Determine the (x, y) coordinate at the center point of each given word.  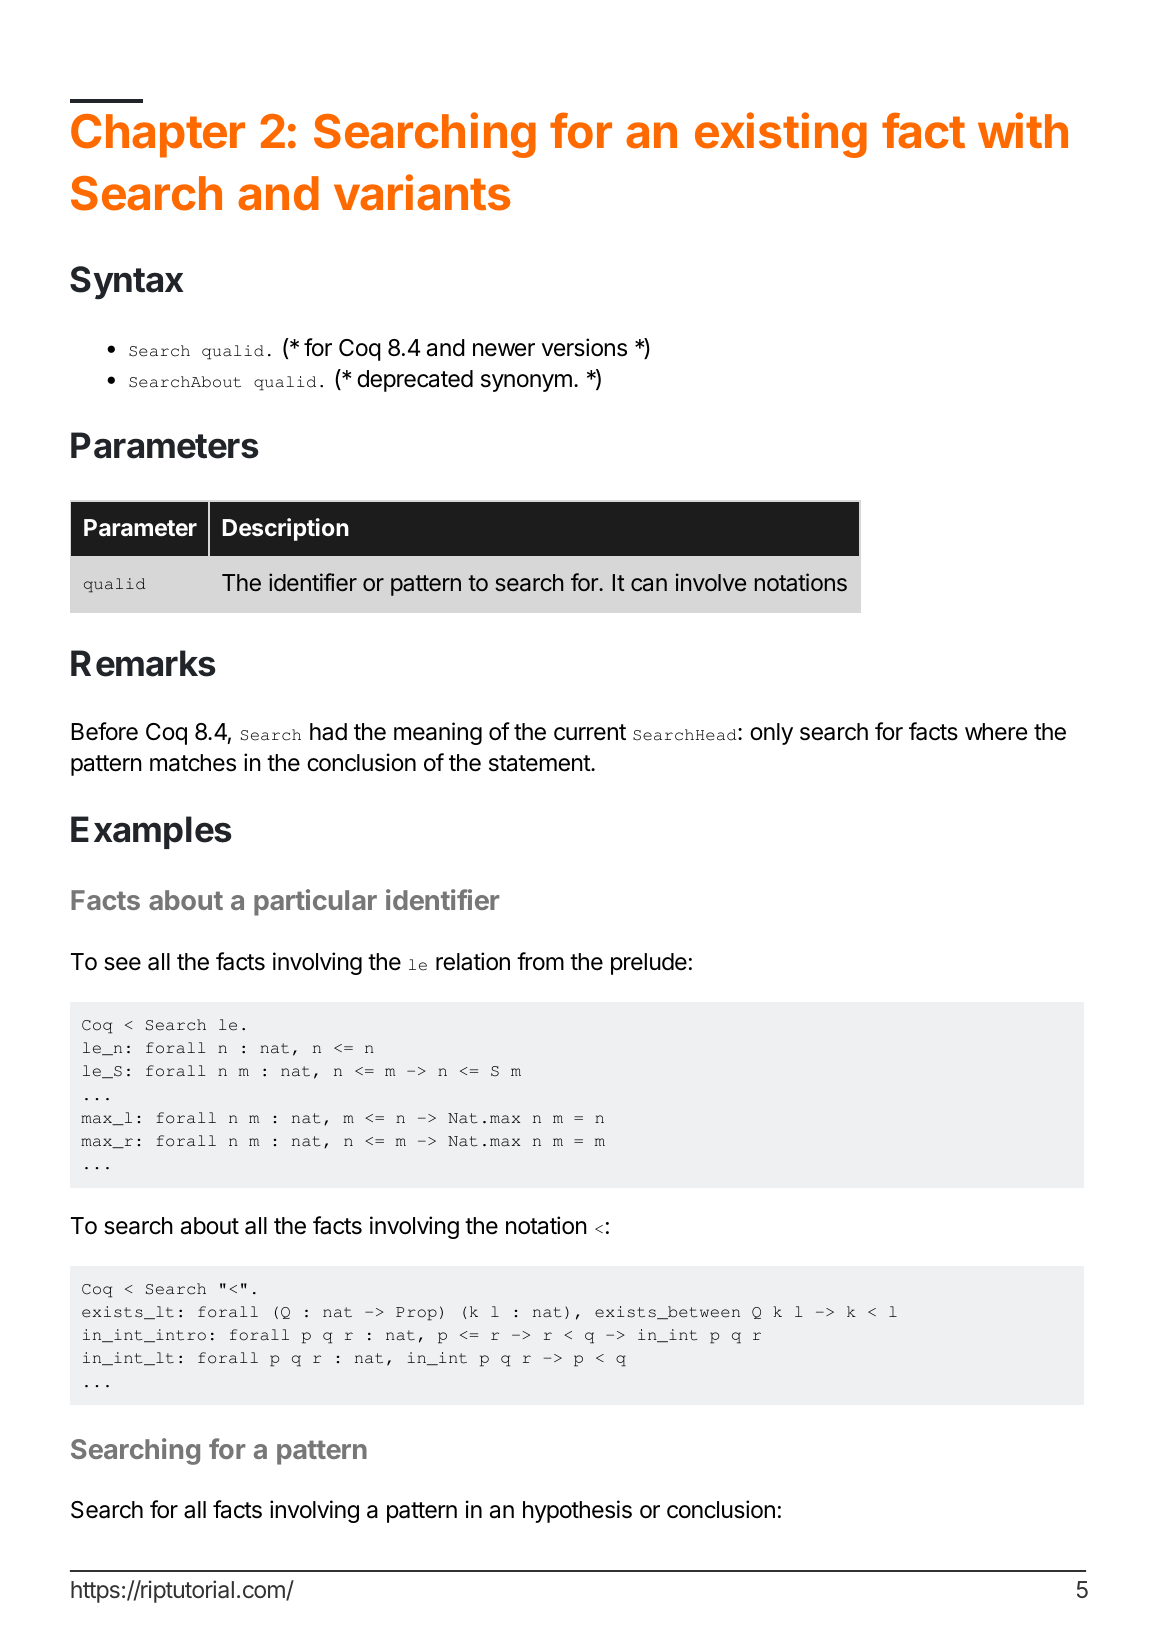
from (540, 961)
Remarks (143, 663)
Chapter (158, 136)
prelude (649, 964)
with (1023, 130)
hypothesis (577, 1511)
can (649, 585)
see (122, 964)
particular (315, 902)
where (996, 732)
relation (473, 961)
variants (422, 192)
